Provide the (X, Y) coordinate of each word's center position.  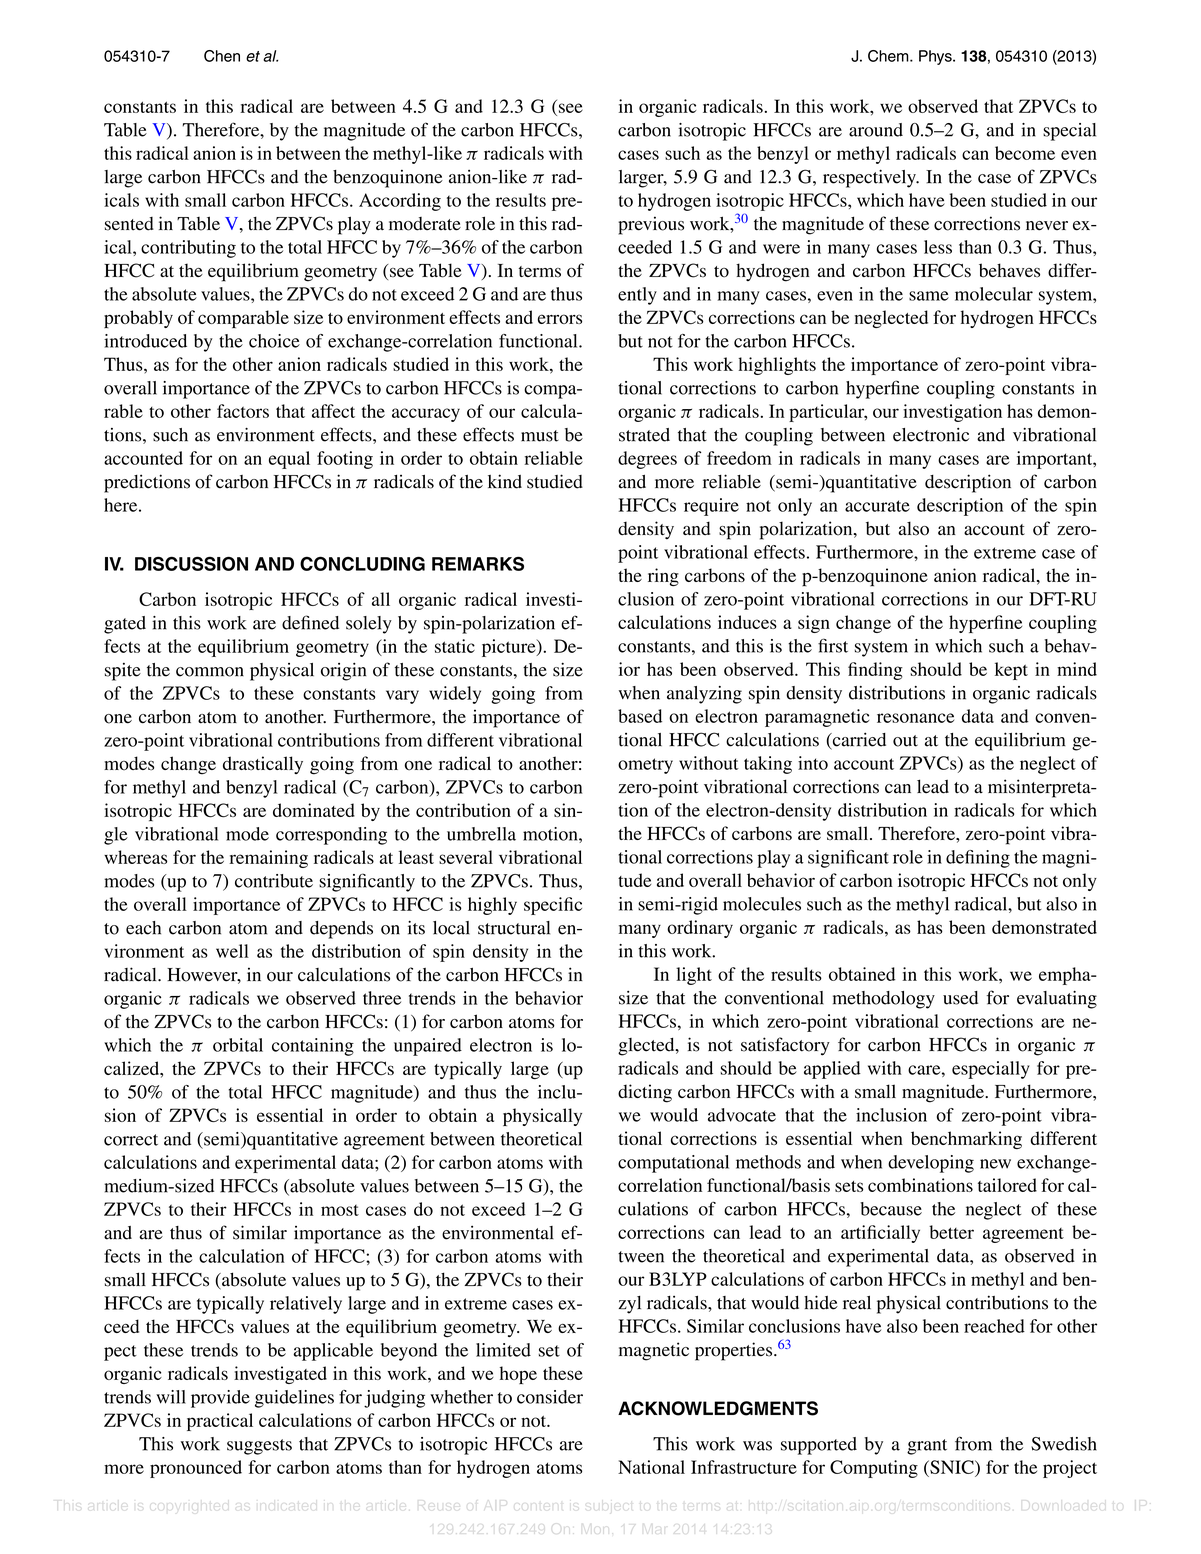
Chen (222, 56)
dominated (314, 810)
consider (550, 1397)
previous (651, 225)
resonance (915, 718)
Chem (889, 56)
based (640, 716)
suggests (259, 1447)
